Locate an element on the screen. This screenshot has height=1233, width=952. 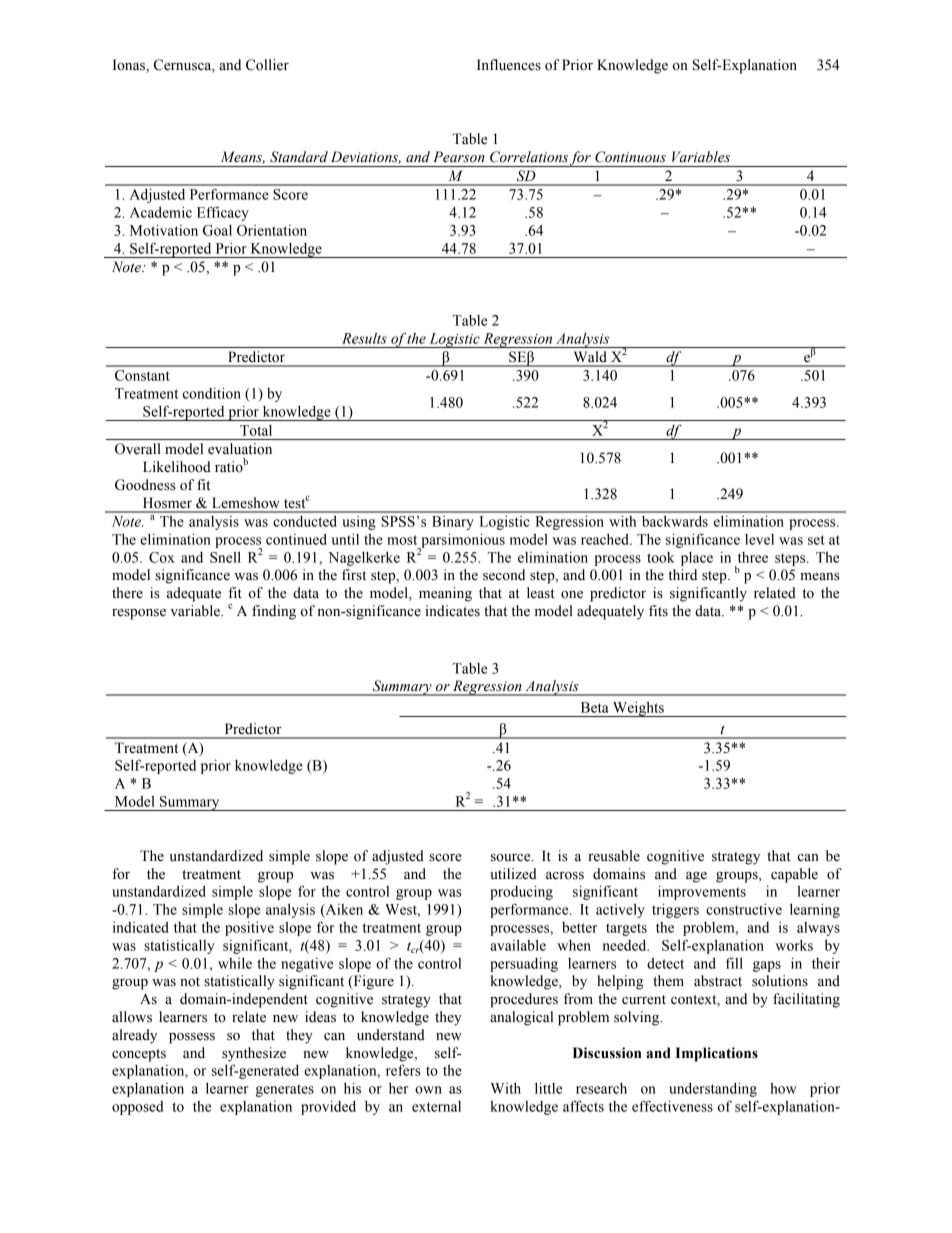
Snell is located at coordinates (225, 557).
